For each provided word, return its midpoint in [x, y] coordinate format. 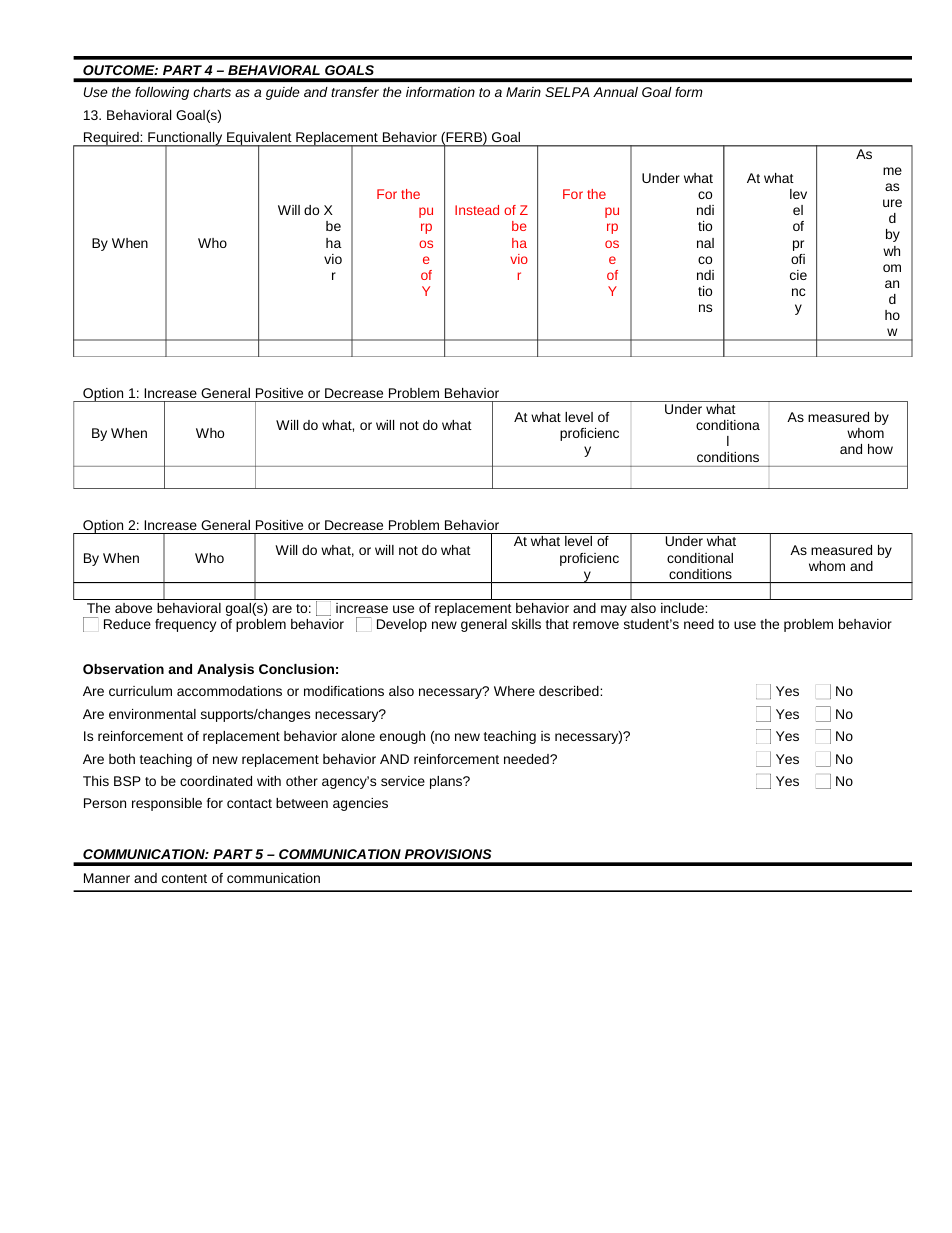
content [184, 878]
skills [526, 624]
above [133, 608]
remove [596, 625]
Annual [615, 92]
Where [514, 691]
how [880, 449]
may [614, 610]
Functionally [185, 140]
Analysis [225, 670]
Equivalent [259, 140]
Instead [477, 210]
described [570, 691]
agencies [360, 804]
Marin [523, 92]
